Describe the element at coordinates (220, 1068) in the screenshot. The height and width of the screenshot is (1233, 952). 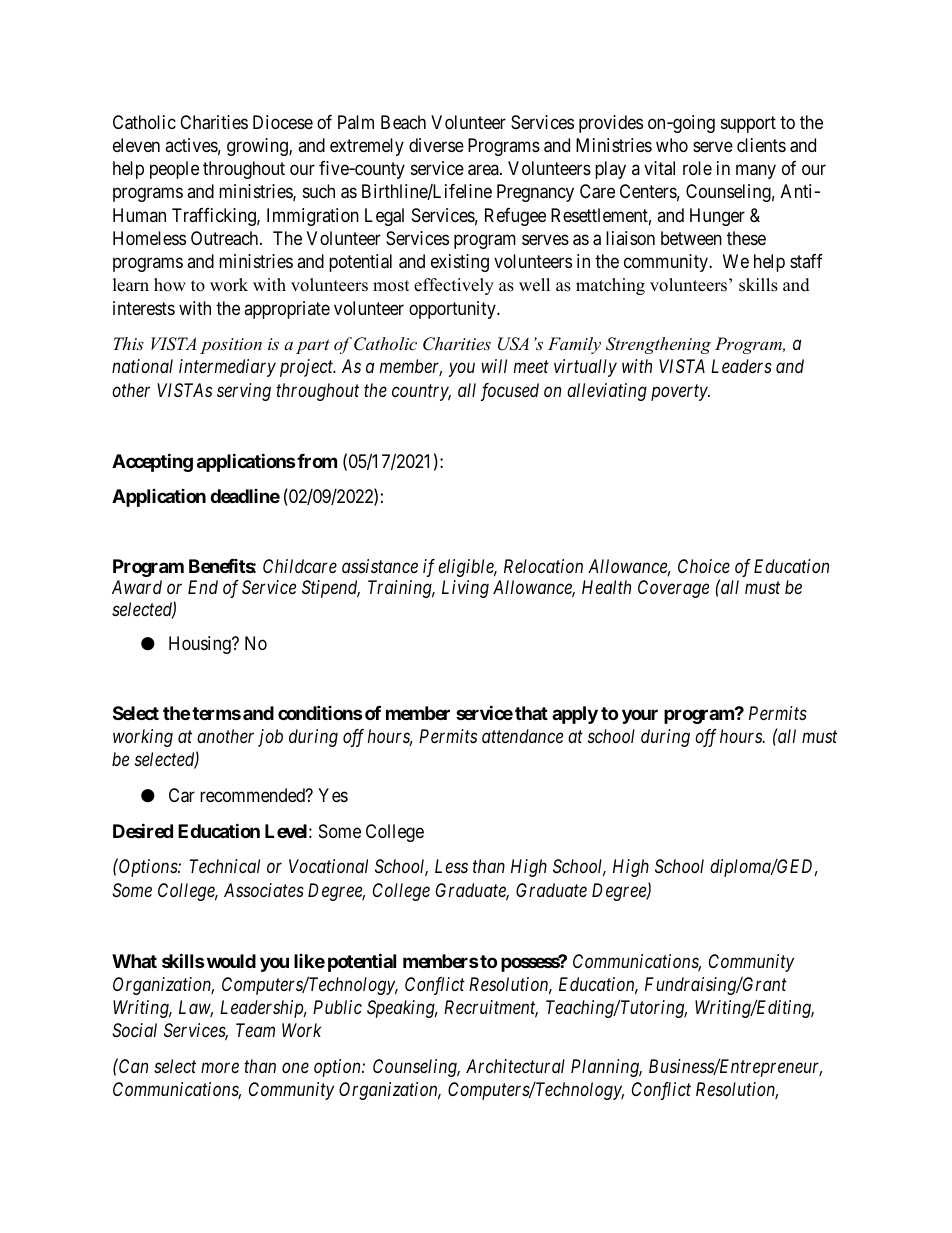
I see `more` at that location.
